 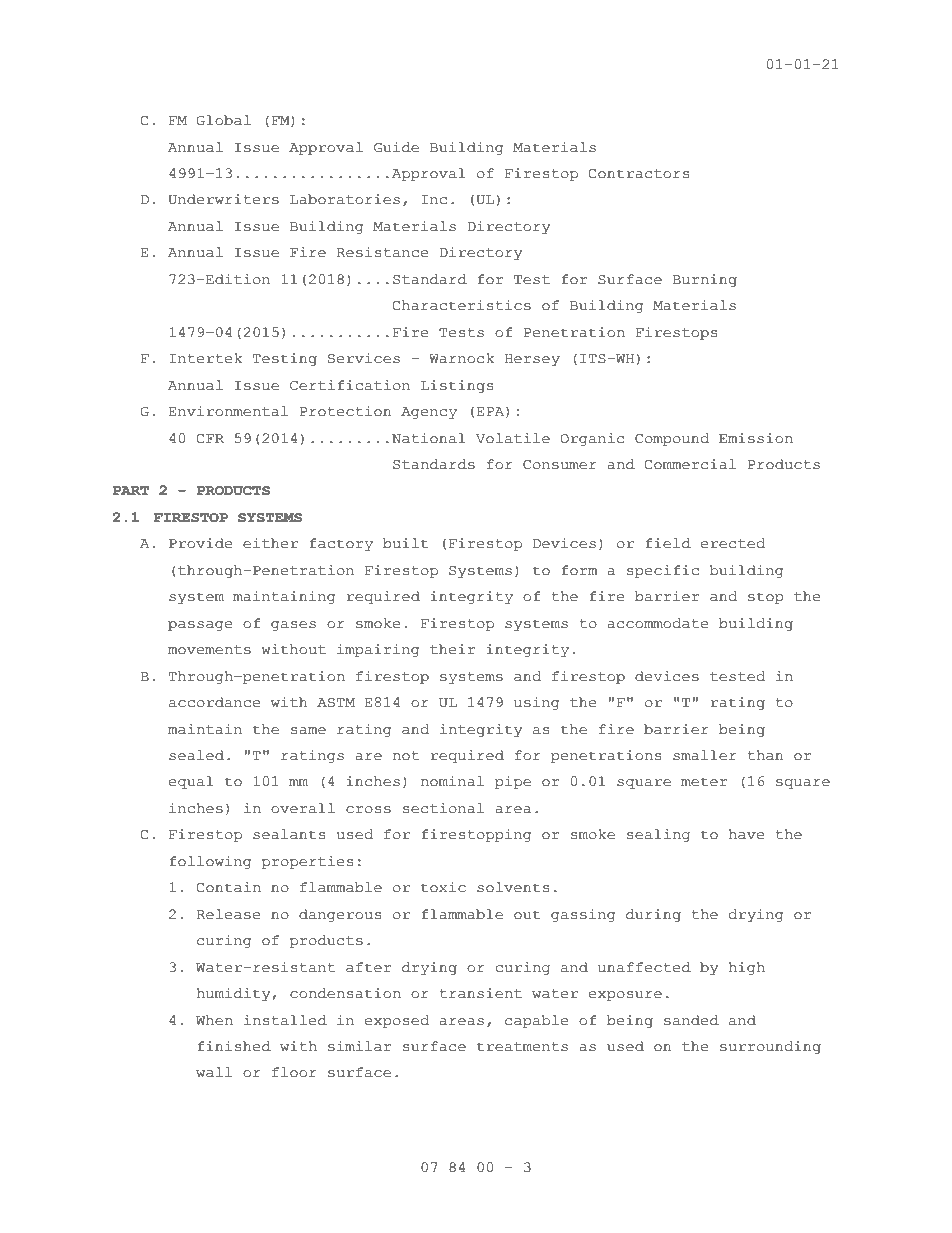 What do you see at coordinates (705, 755) in the image?
I see `smaller` at bounding box center [705, 755].
